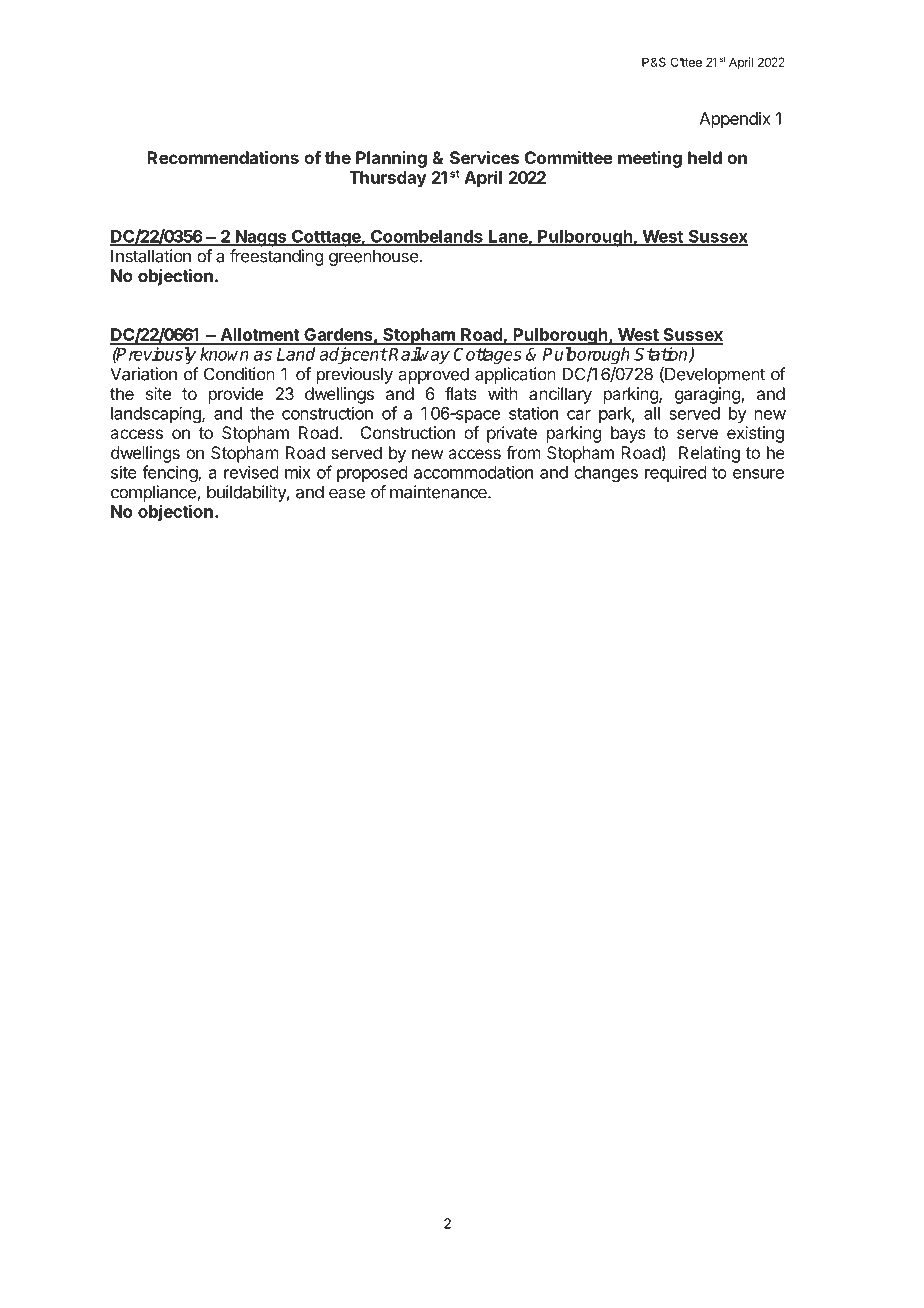 This image has width=924, height=1308. I want to click on revised, so click(251, 472).
